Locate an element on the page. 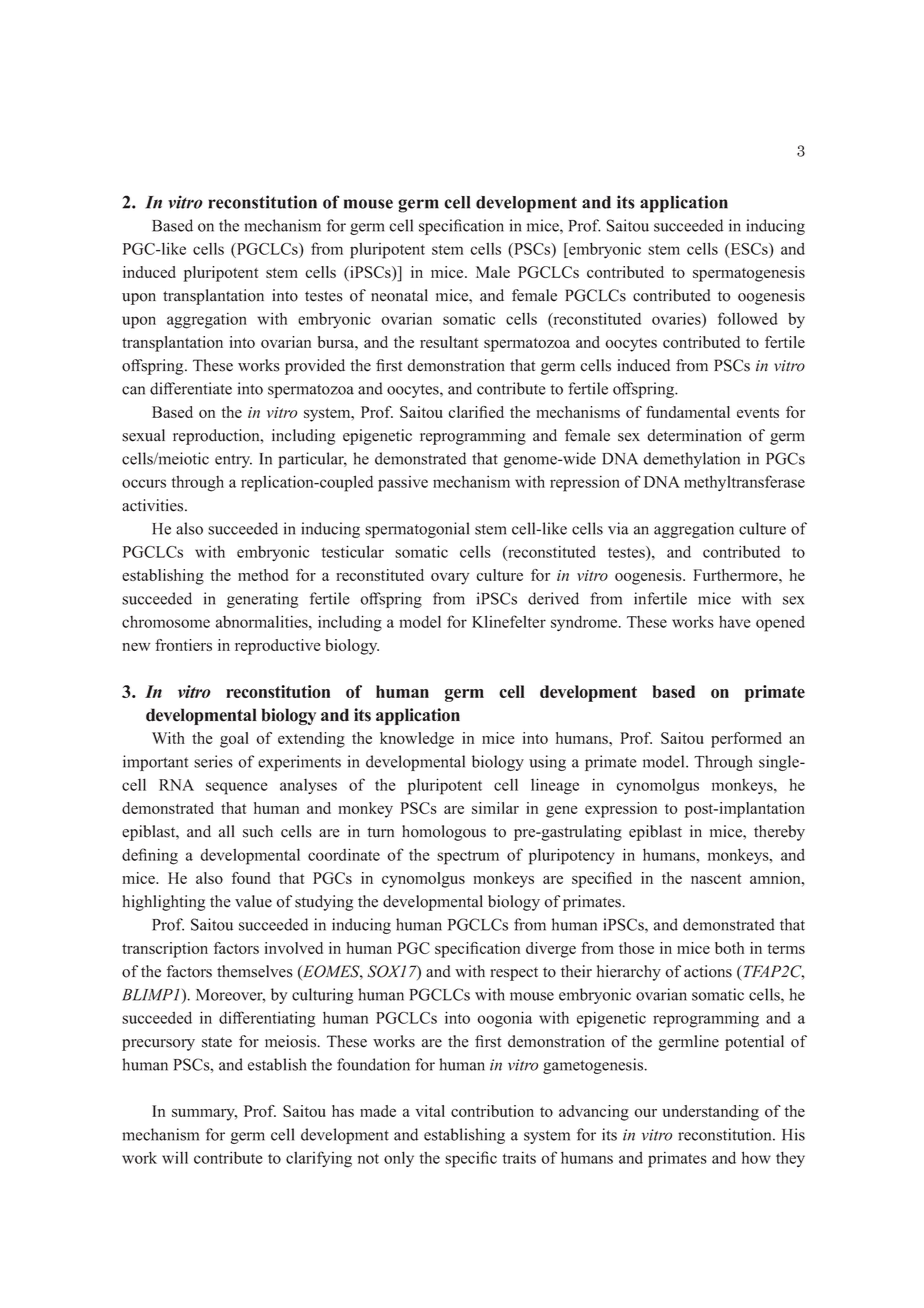 The image size is (924, 1308). all is located at coordinates (227, 831).
